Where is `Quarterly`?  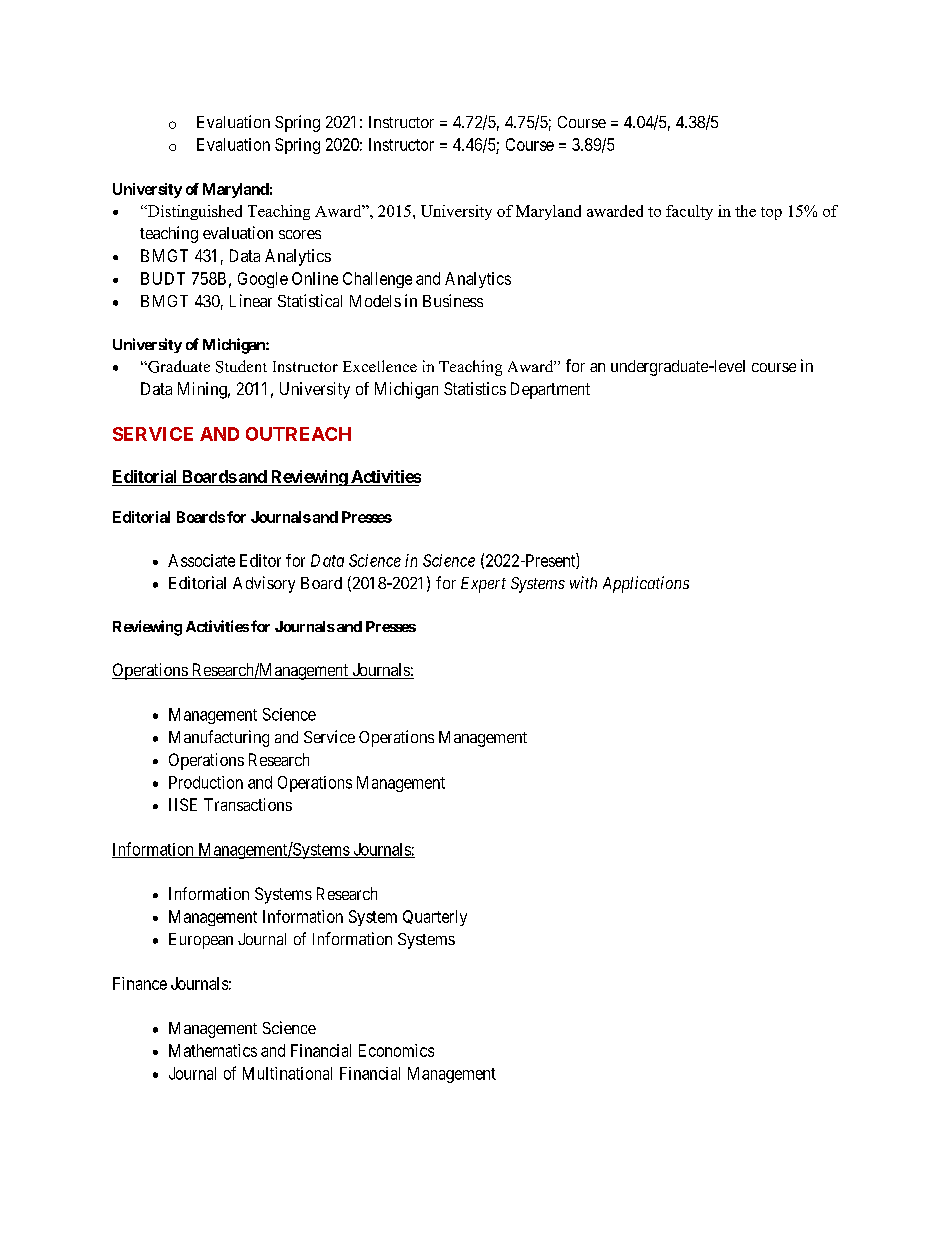 Quarterly is located at coordinates (435, 918).
